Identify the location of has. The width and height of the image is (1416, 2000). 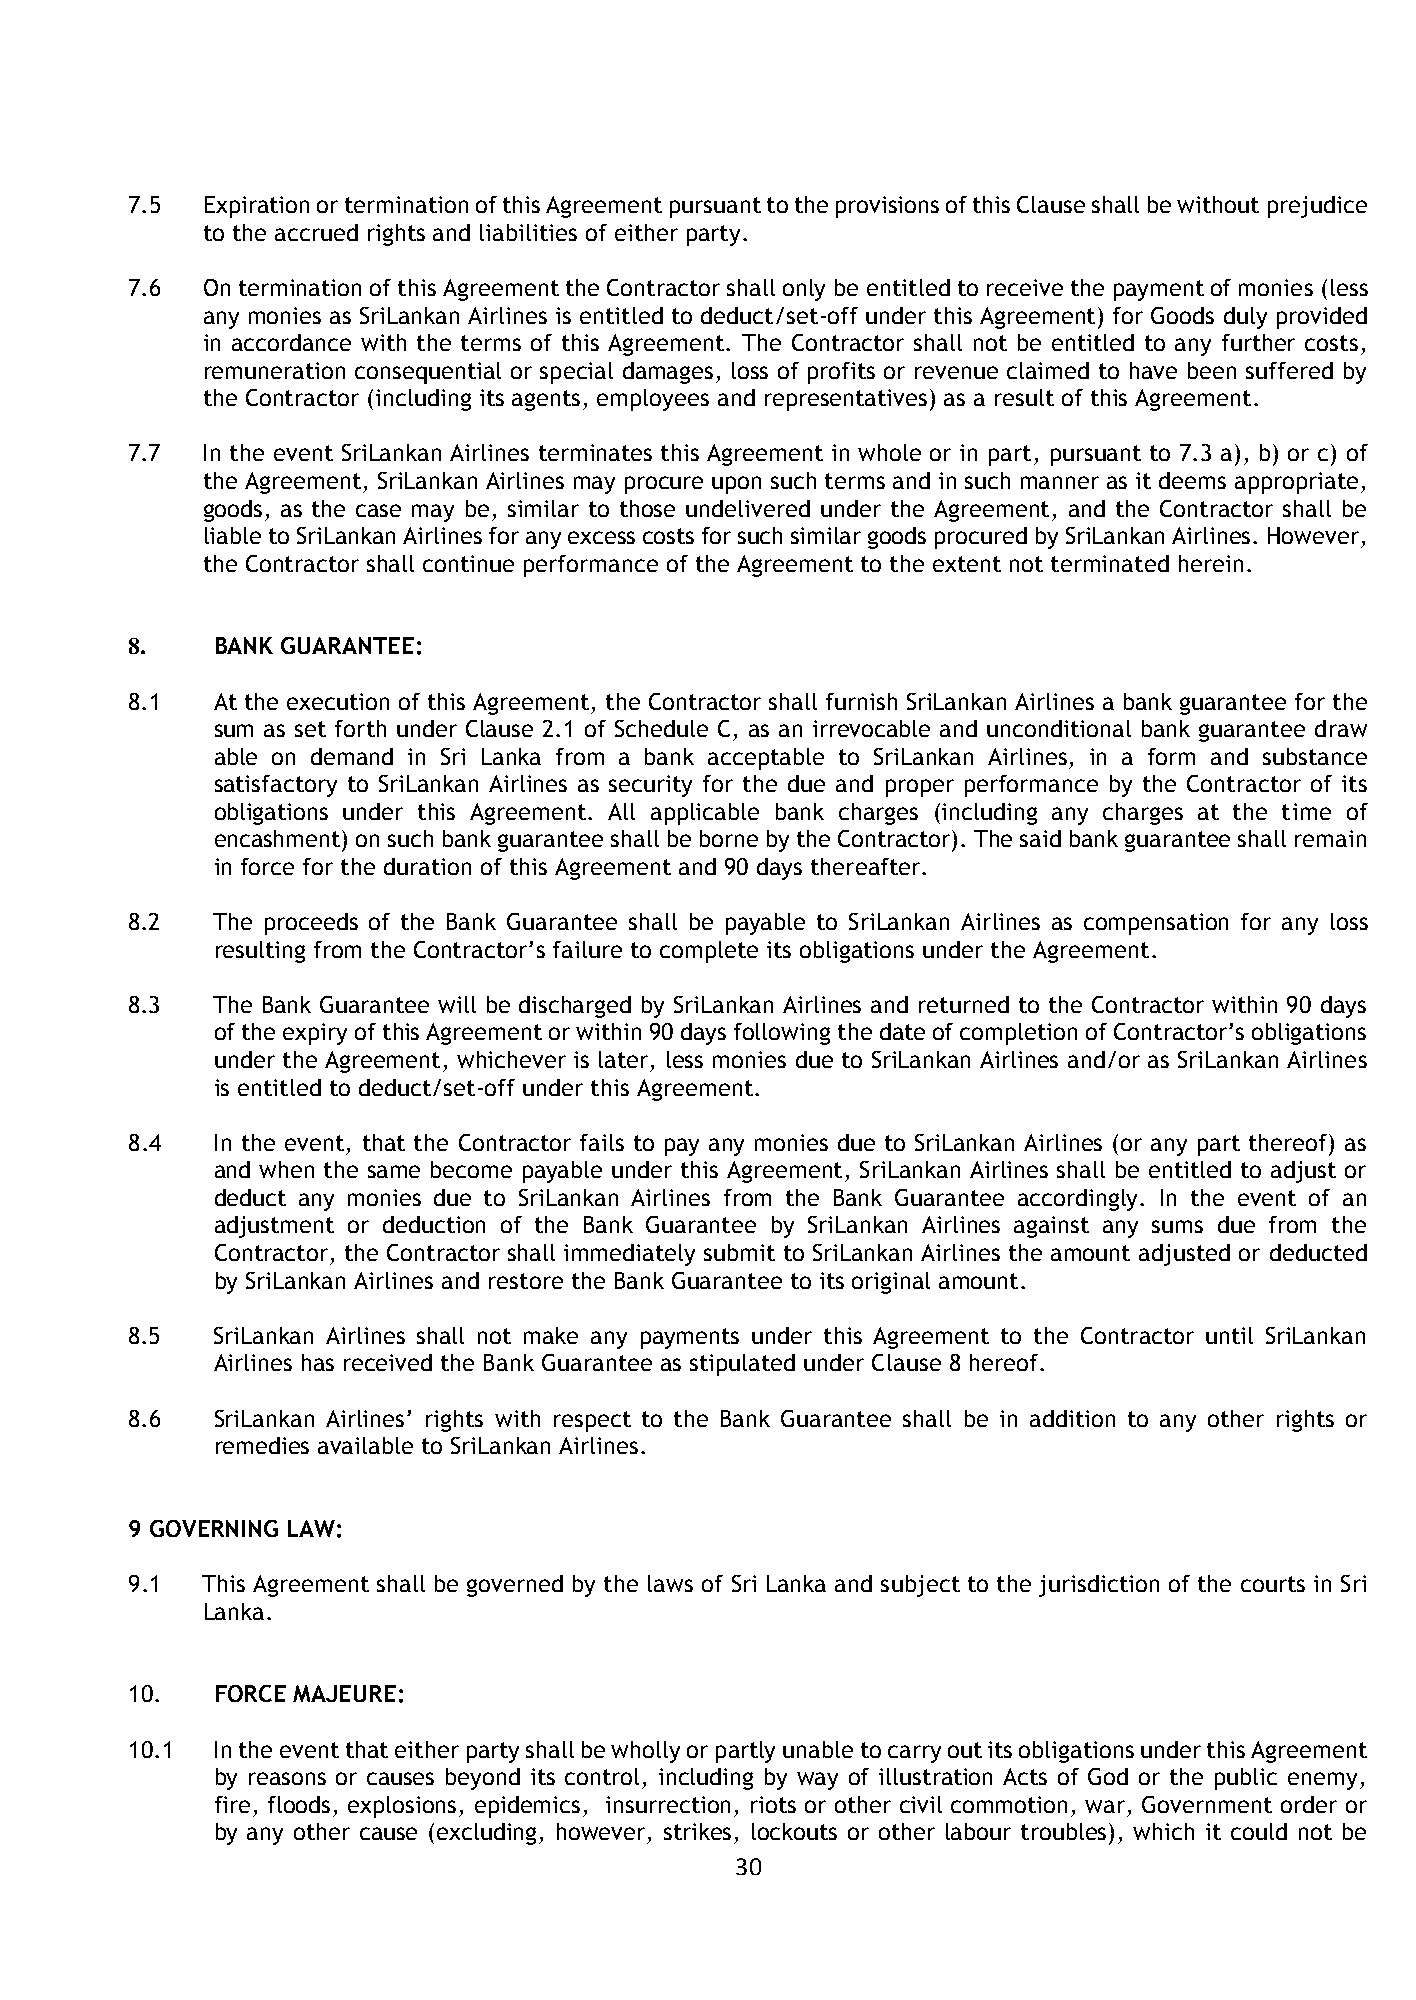
(318, 1362).
